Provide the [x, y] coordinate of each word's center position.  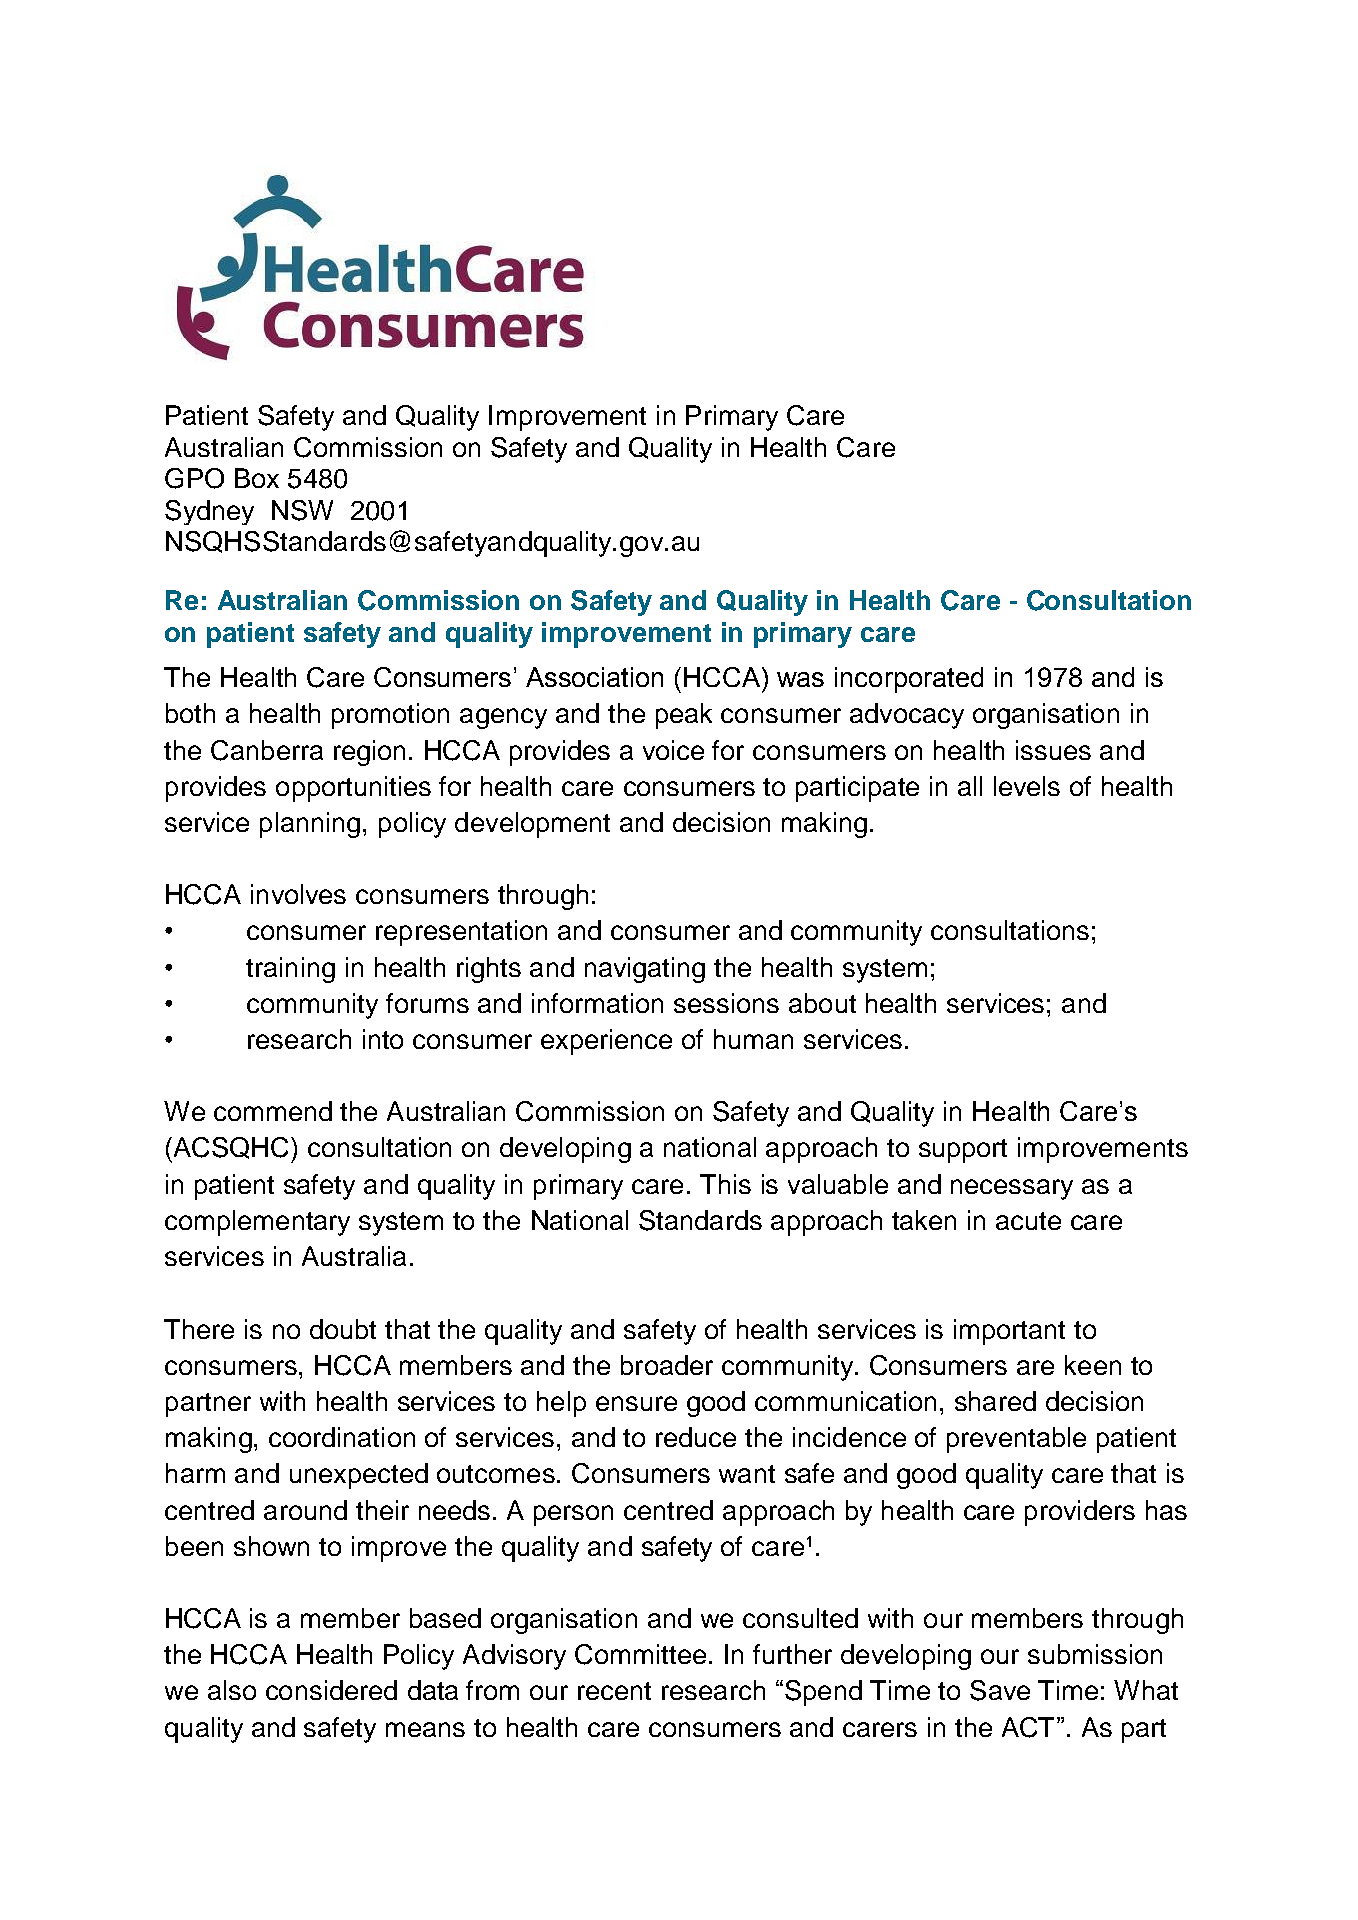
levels [1027, 786]
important [1009, 1332]
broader [667, 1365]
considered [331, 1690]
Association [594, 677]
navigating [645, 970]
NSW [302, 510]
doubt [343, 1329]
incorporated [909, 680]
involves [298, 894]
